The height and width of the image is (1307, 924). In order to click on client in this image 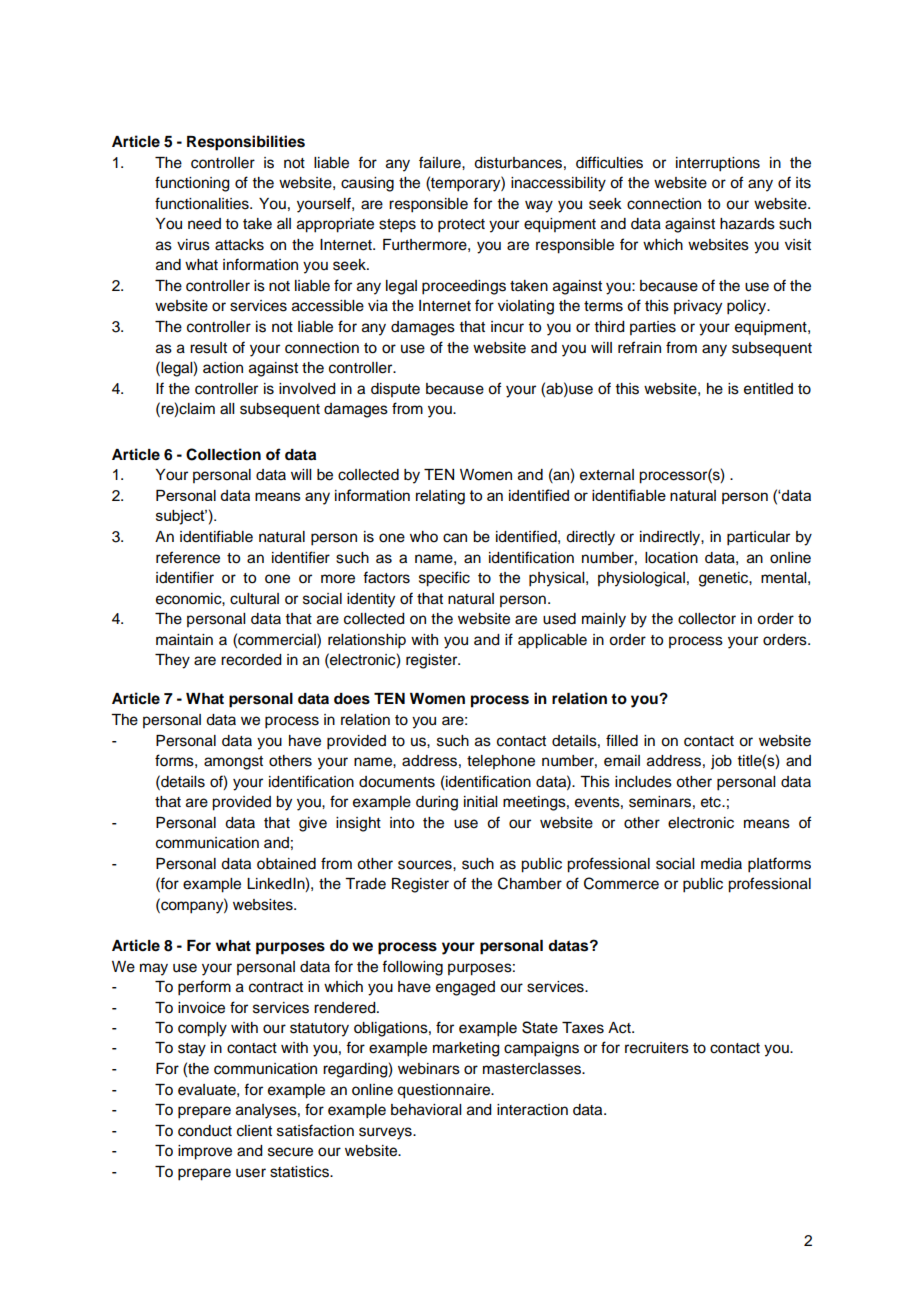, I will do `click(254, 1131)`.
